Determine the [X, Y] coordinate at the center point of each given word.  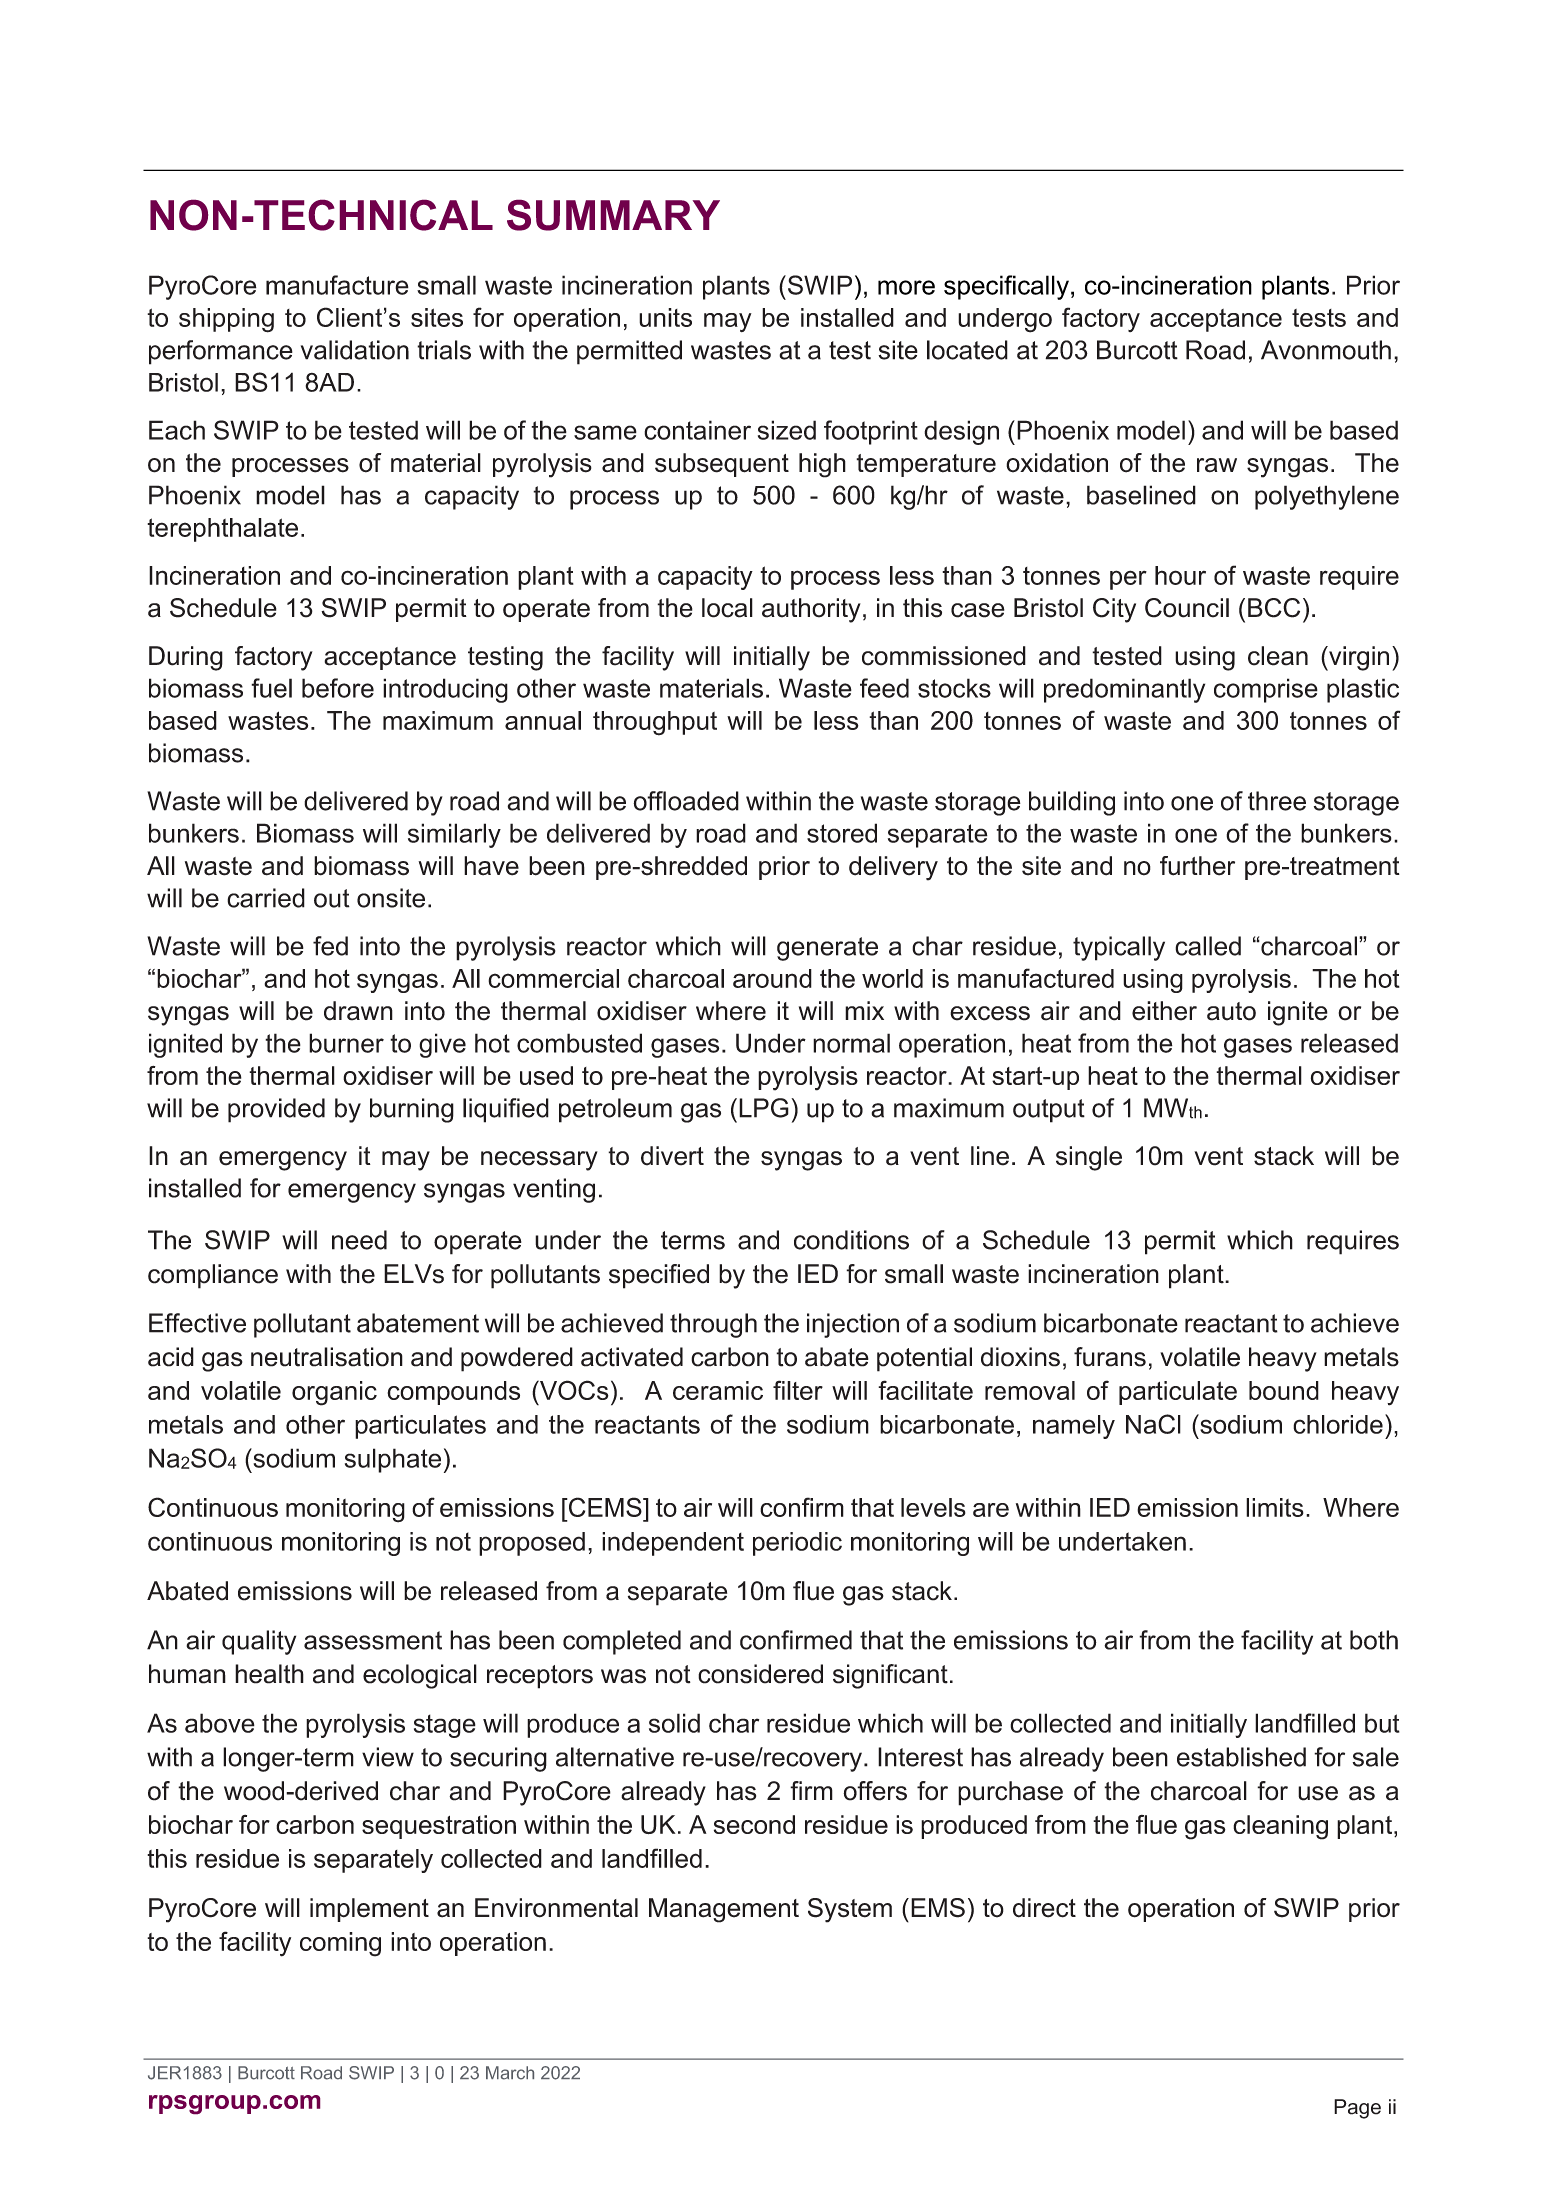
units [665, 317]
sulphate [393, 1460]
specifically [1006, 287]
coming [340, 1944]
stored [842, 833]
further [1197, 866]
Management [724, 1910]
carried [266, 898]
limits [1275, 1507]
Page [1357, 2109]
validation [355, 350]
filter [798, 1390]
